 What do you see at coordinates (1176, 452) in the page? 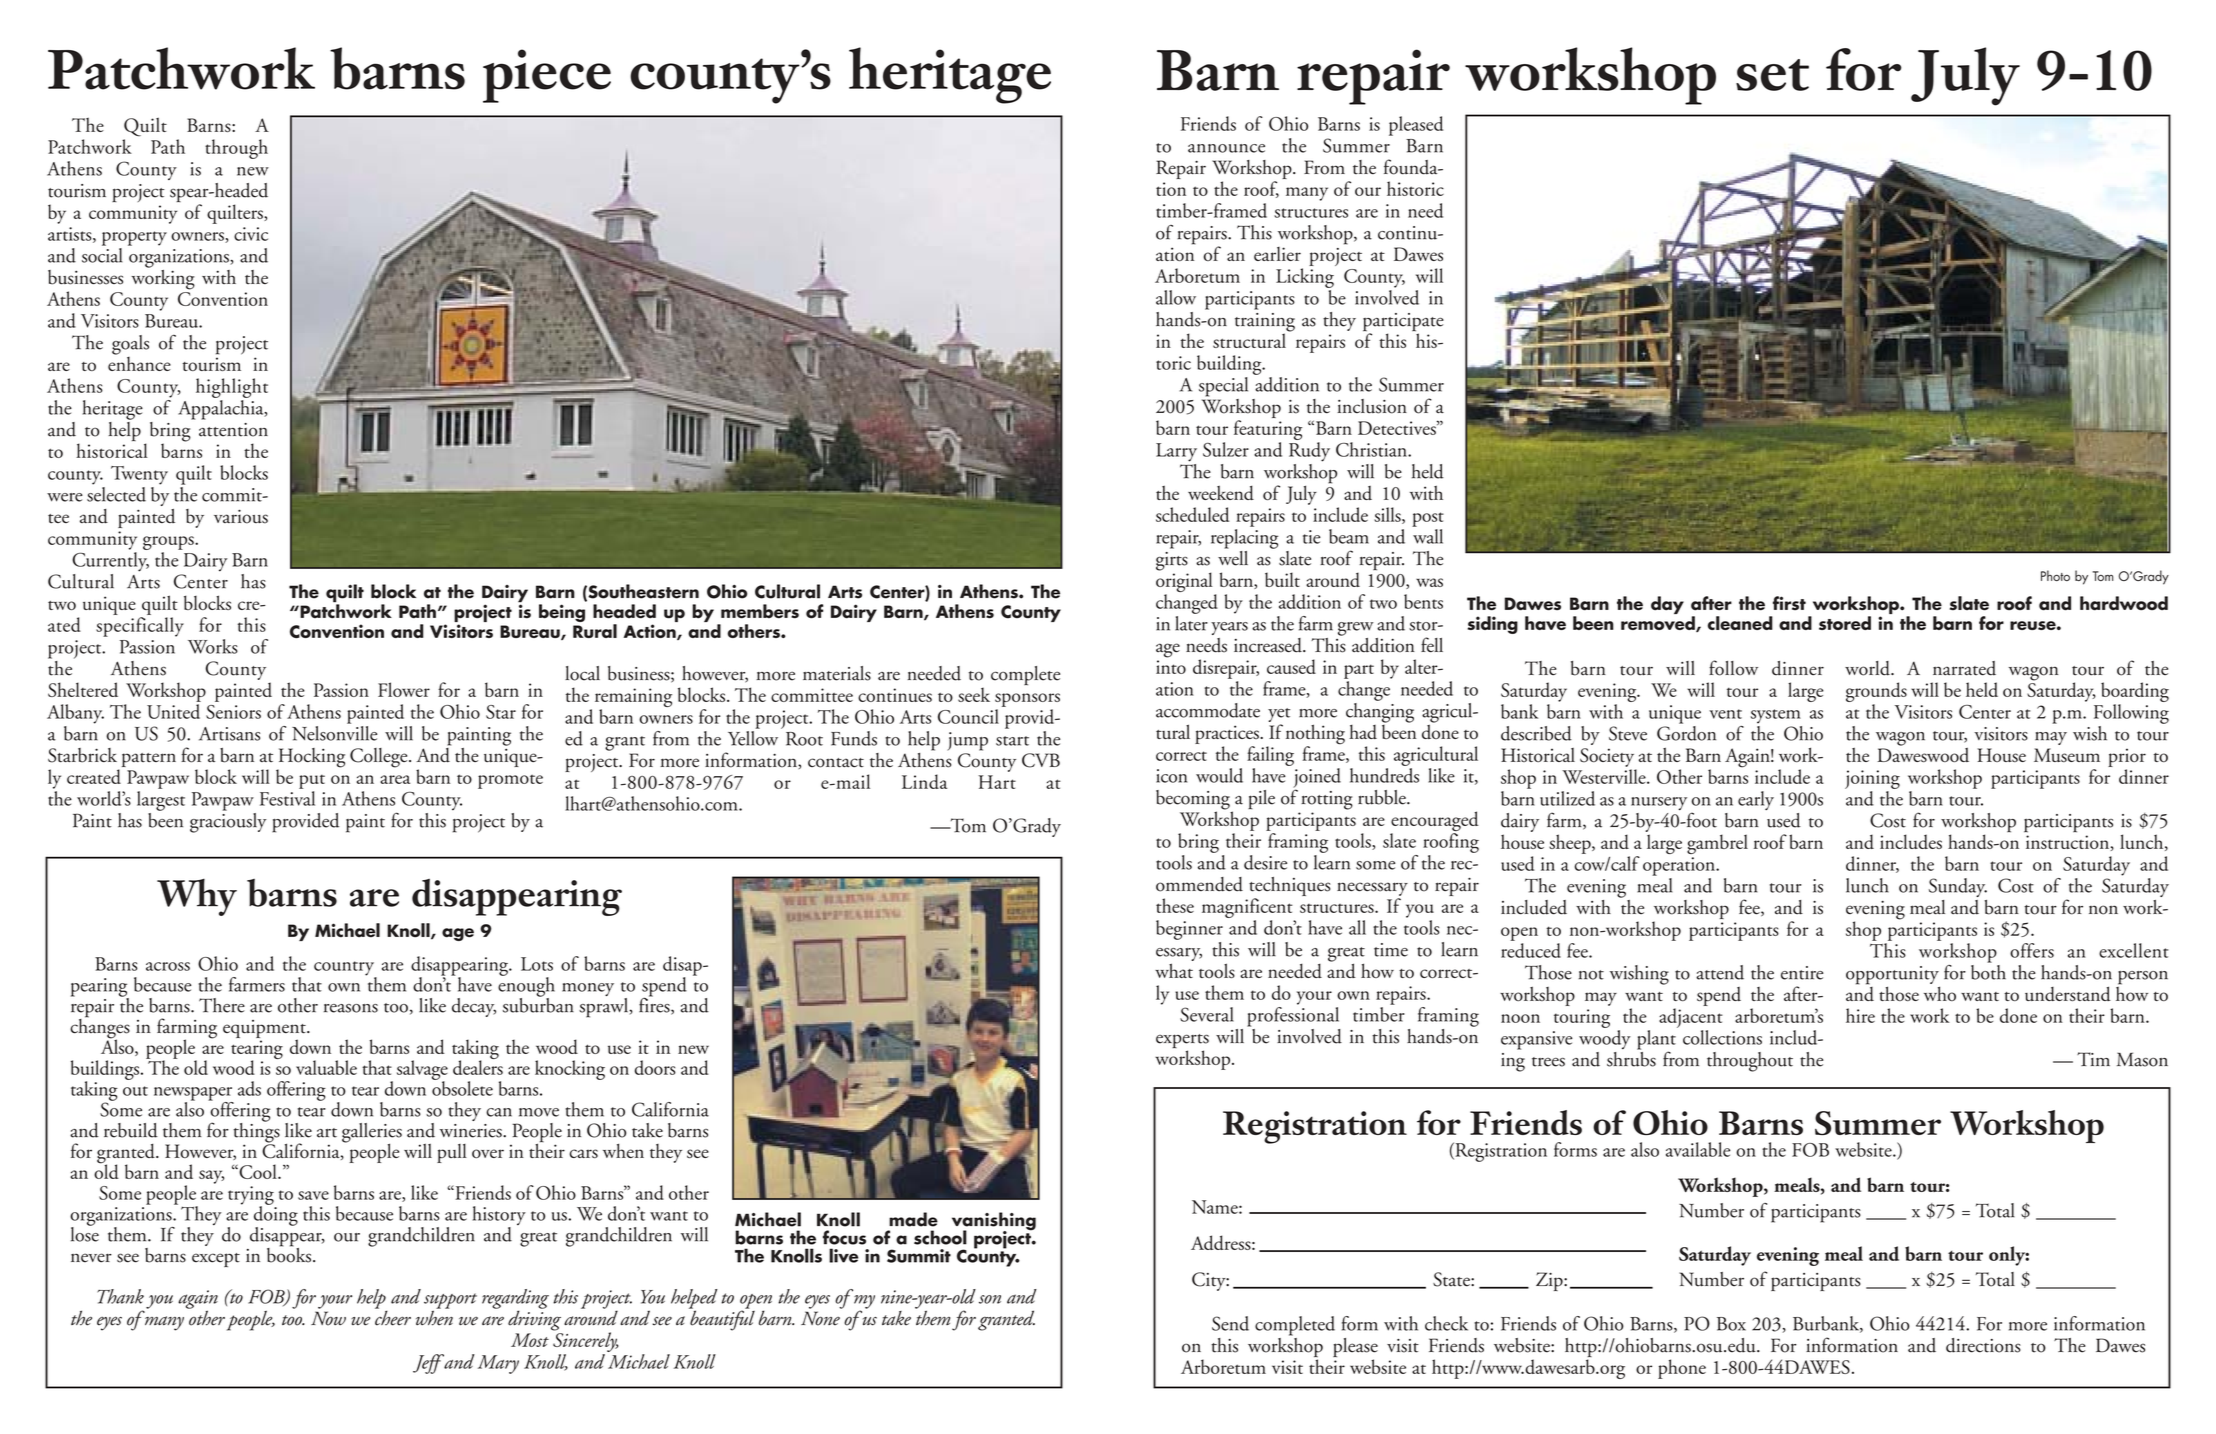
I see `Larry` at bounding box center [1176, 452].
